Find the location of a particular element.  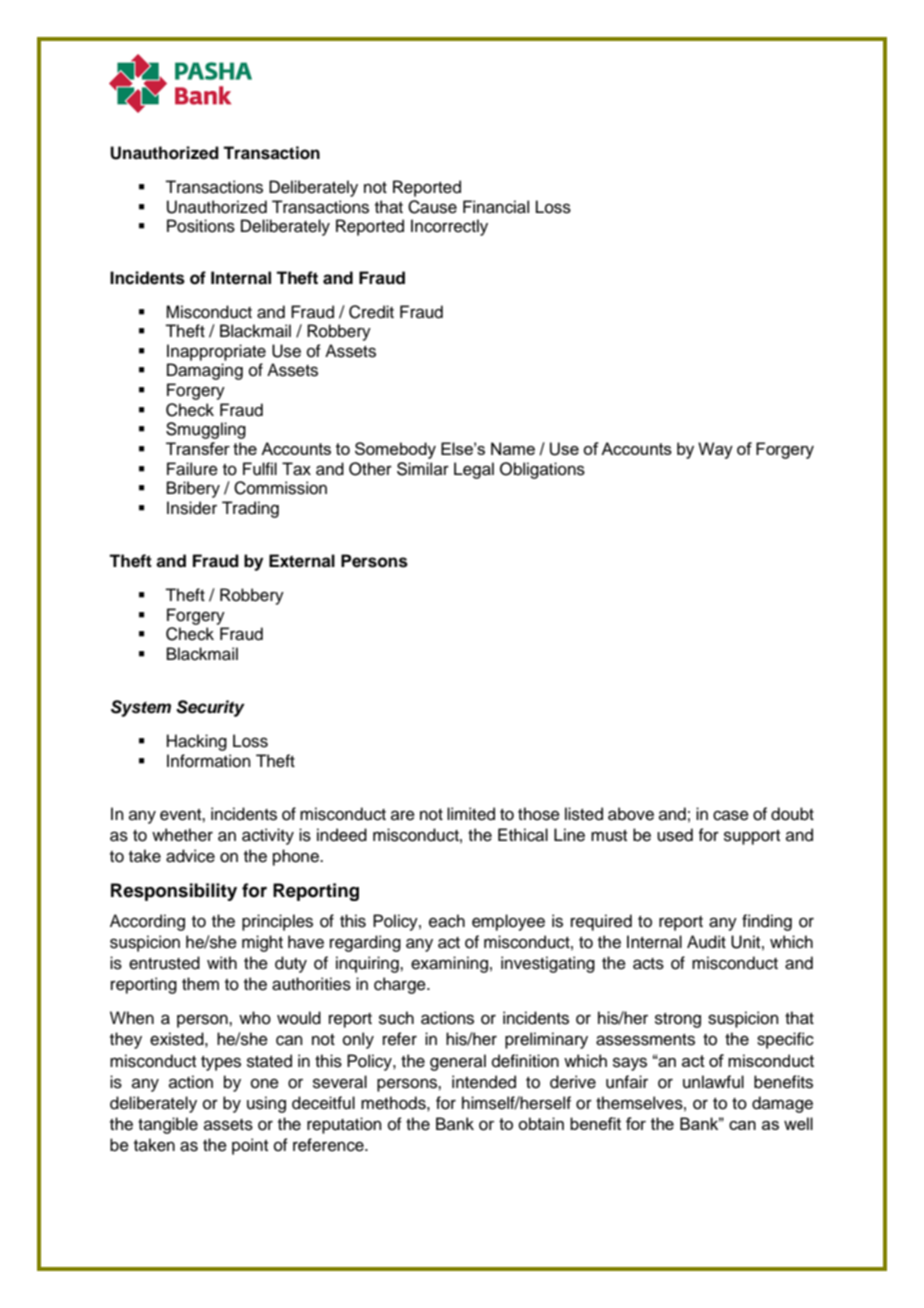

Financial is located at coordinates (496, 207).
